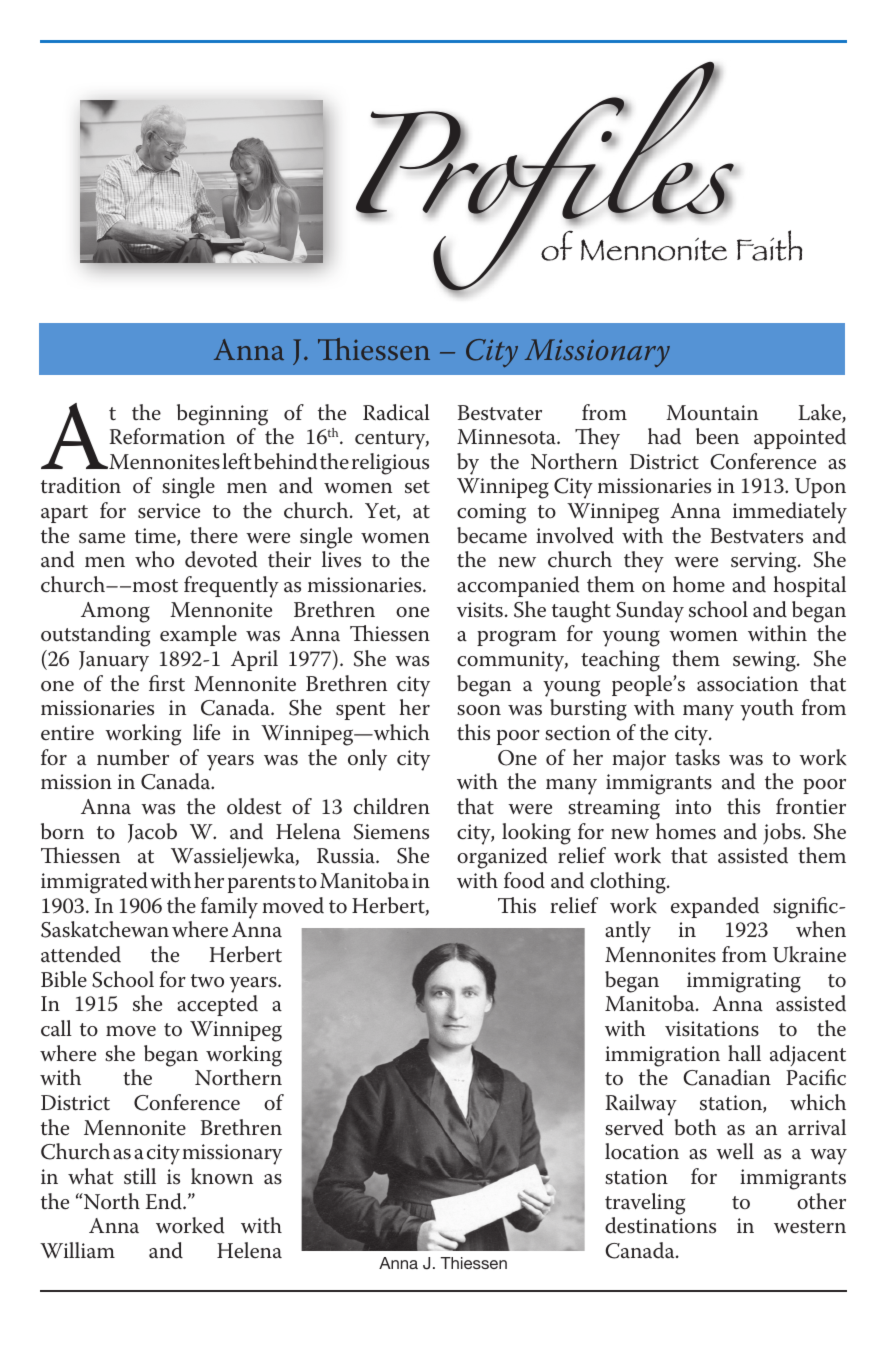 Image resolution: width=887 pixels, height=1372 pixels. I want to click on still, so click(140, 1176).
